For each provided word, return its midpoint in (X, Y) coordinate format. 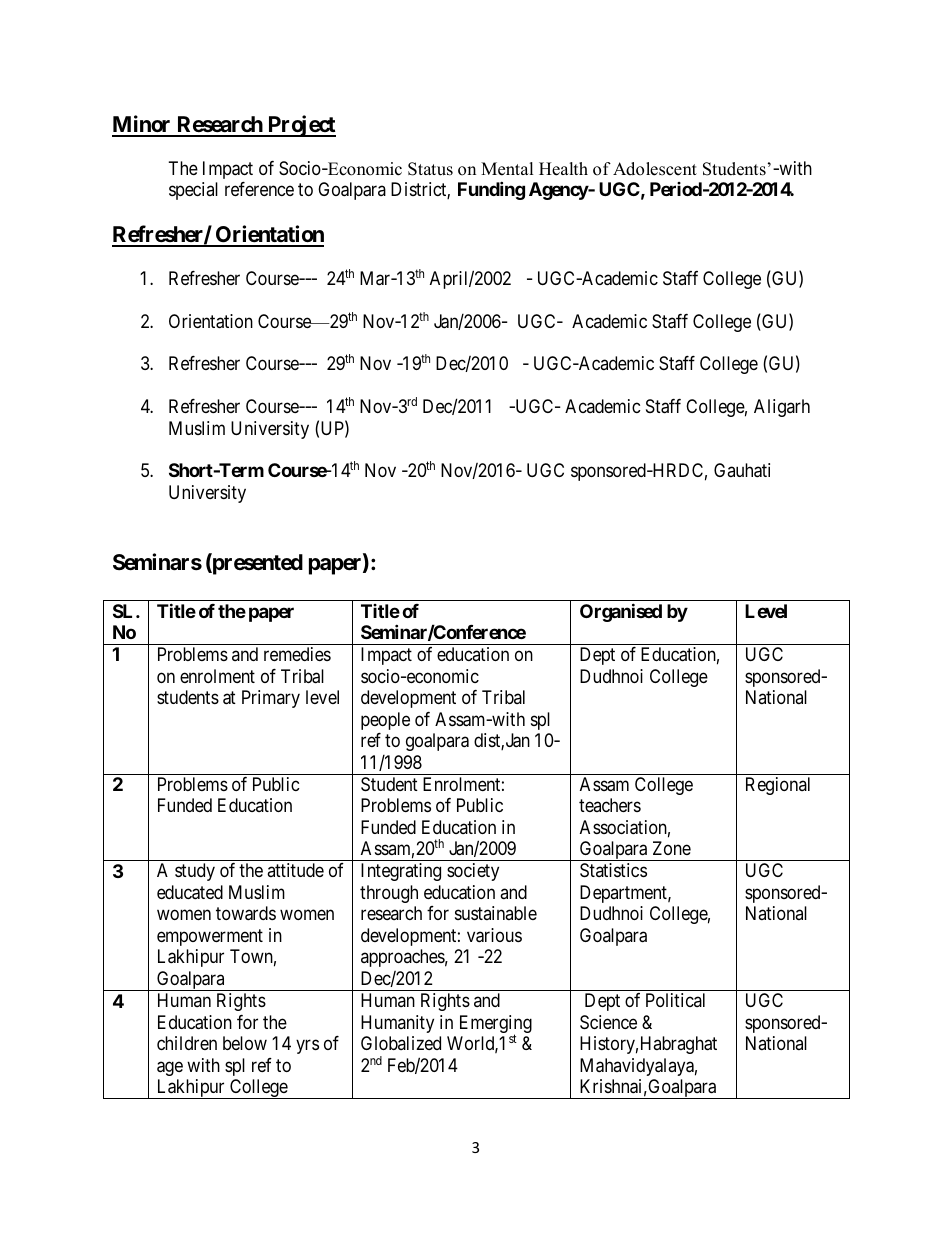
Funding (491, 190)
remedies (297, 654)
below (245, 1043)
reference (259, 189)
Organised (621, 612)
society (473, 872)
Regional (778, 786)
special (193, 191)
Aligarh (782, 408)
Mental (507, 169)
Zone (672, 848)
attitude (295, 870)
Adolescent (655, 169)
